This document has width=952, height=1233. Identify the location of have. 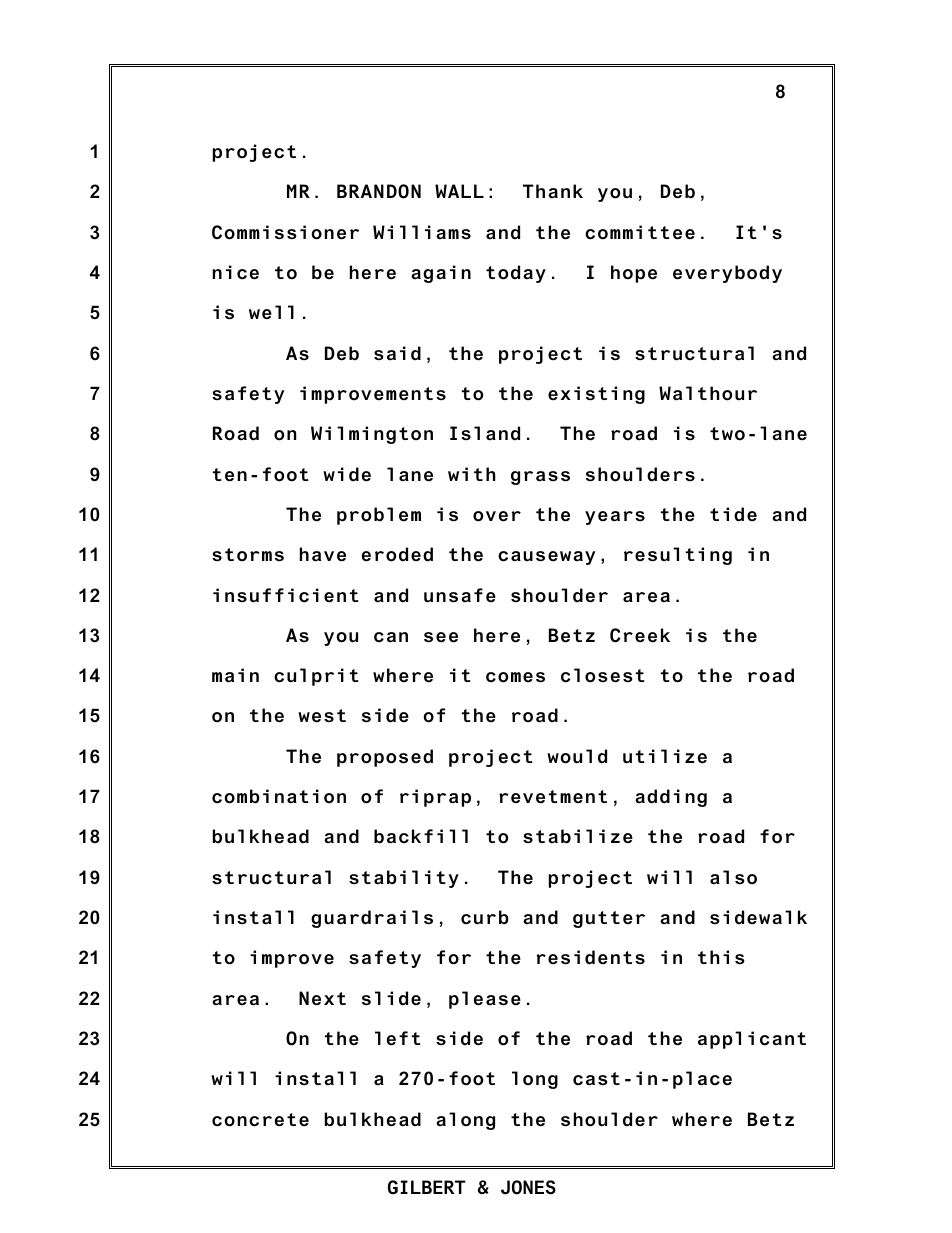
(323, 554).
